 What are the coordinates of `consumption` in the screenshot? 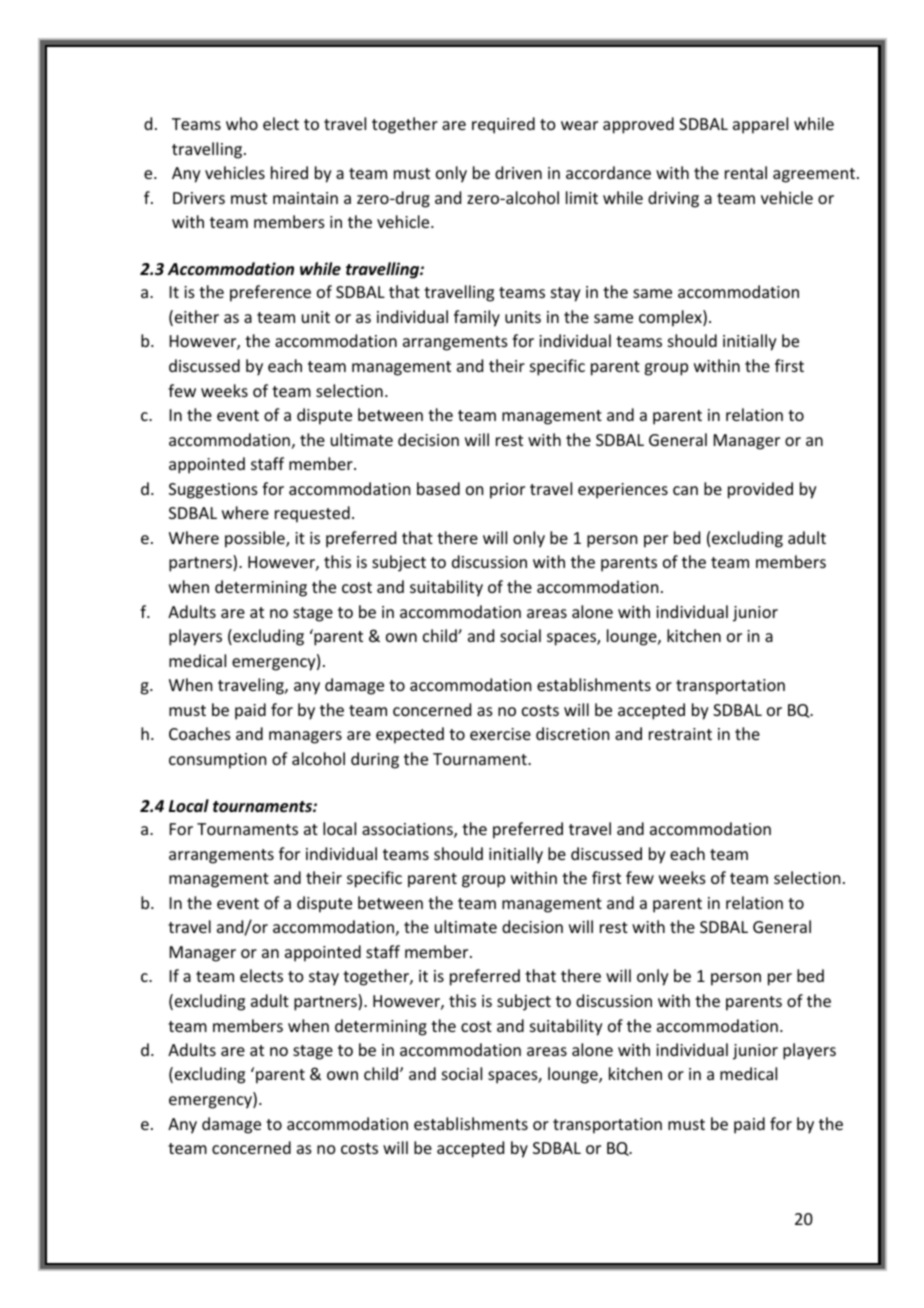 It's located at (217, 761).
